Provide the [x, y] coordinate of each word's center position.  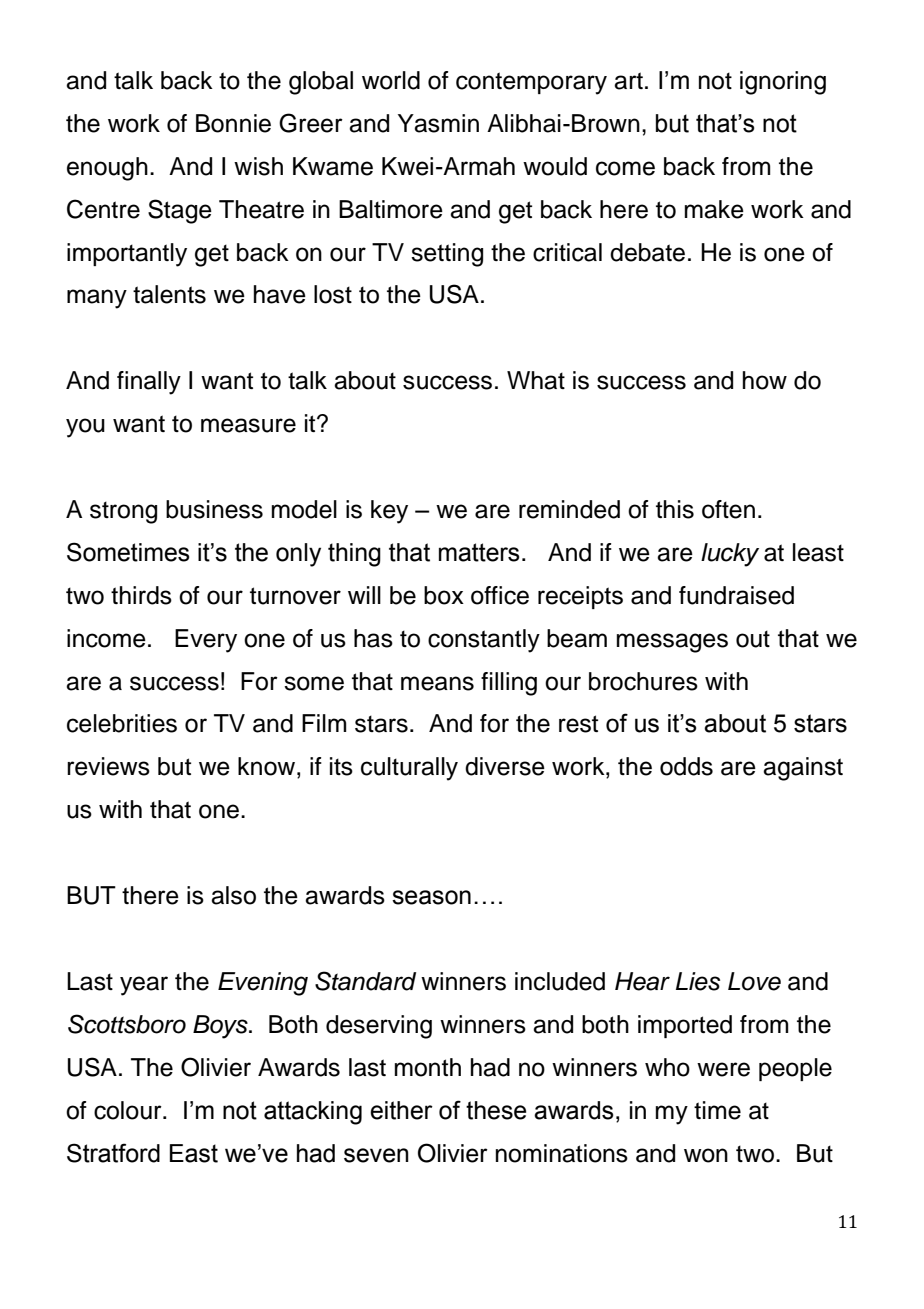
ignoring [783, 83]
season [431, 897]
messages [672, 643]
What [536, 380]
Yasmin [438, 123]
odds [686, 766]
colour [129, 1110]
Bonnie [233, 123]
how [765, 380]
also [233, 895]
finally [149, 383]
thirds [141, 595]
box [444, 595]
